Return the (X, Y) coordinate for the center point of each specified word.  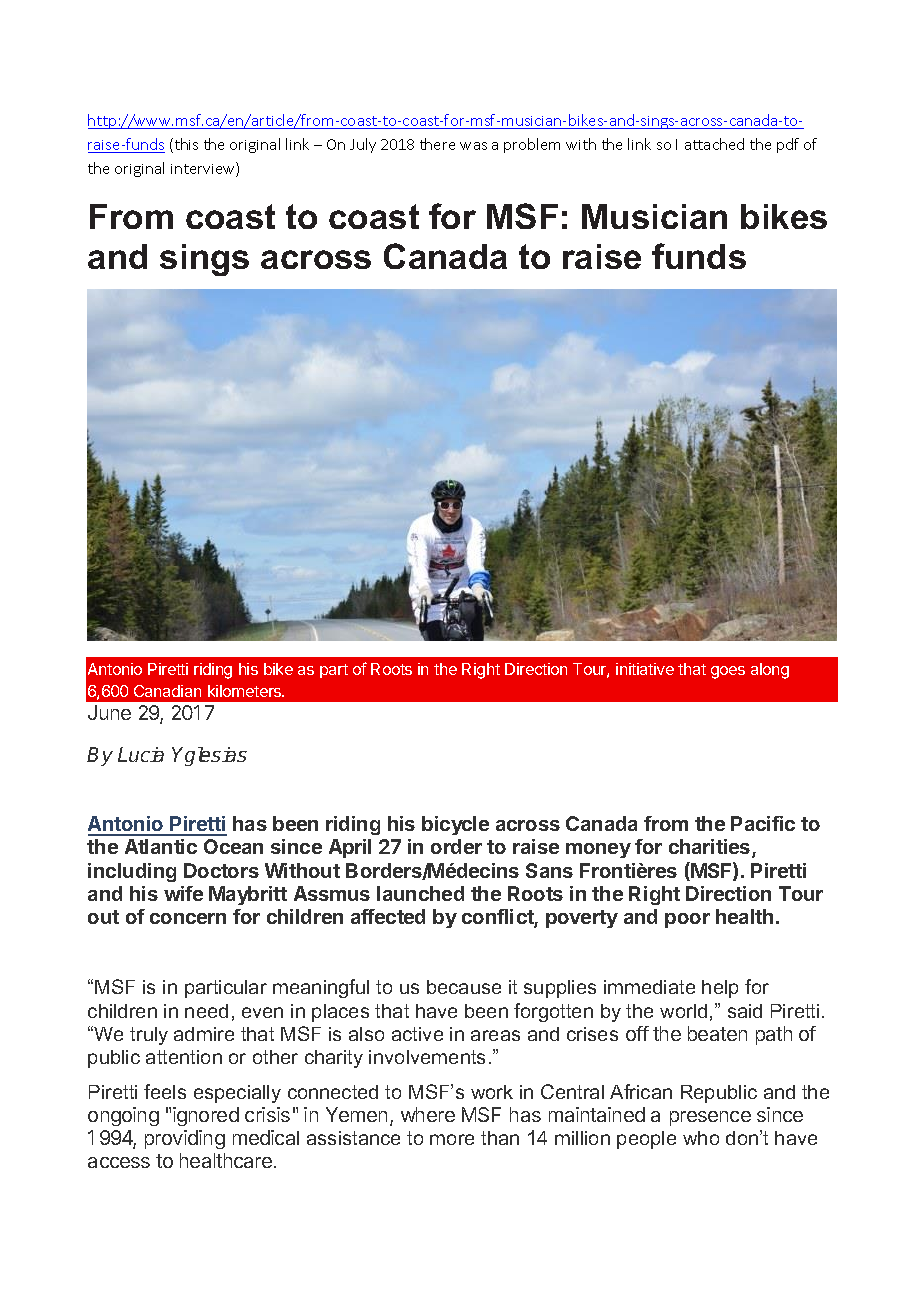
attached (714, 144)
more (452, 1139)
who (701, 1138)
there (437, 144)
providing (185, 1139)
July (363, 145)
